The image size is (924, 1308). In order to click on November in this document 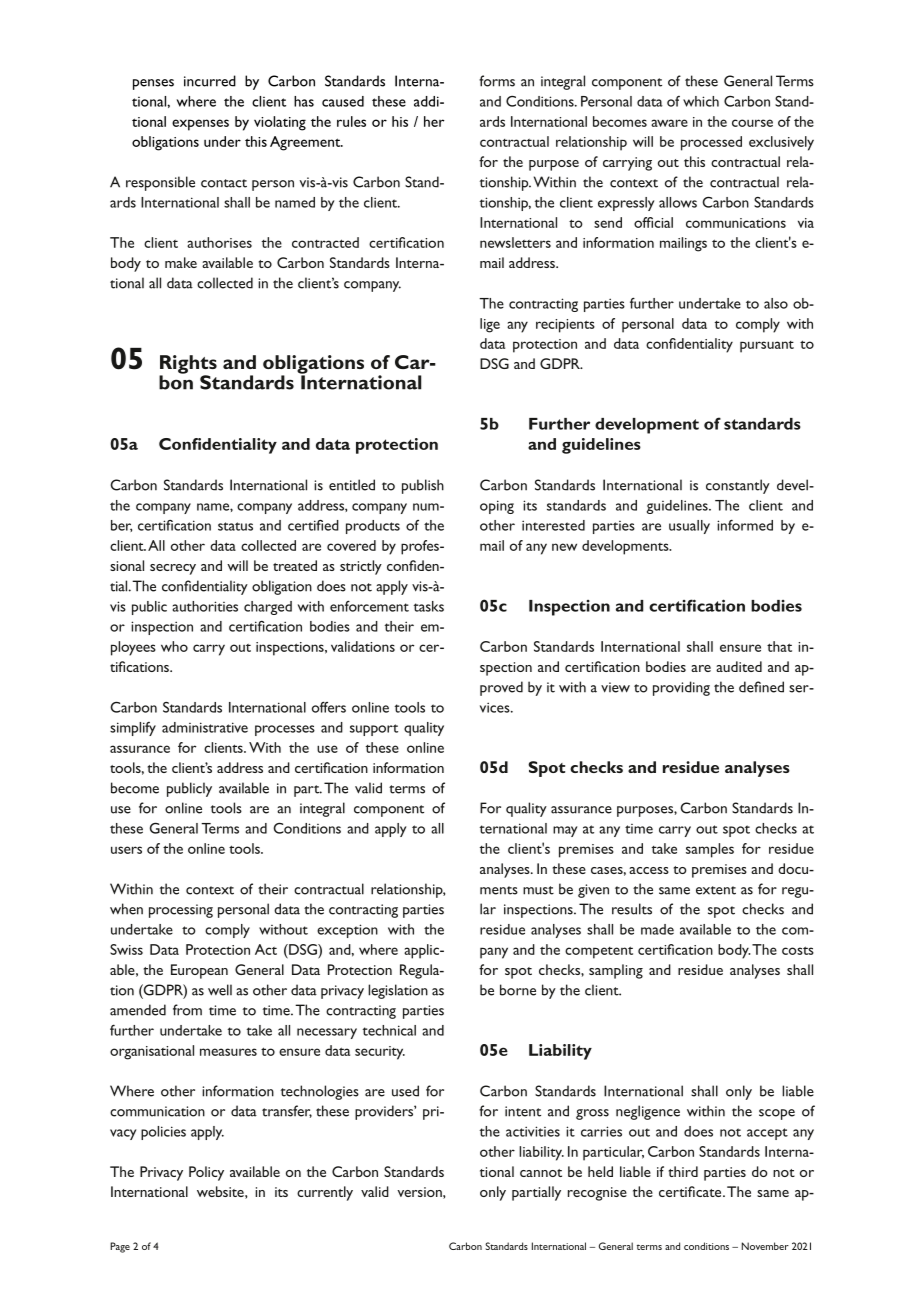, I will do `click(765, 1246)`.
